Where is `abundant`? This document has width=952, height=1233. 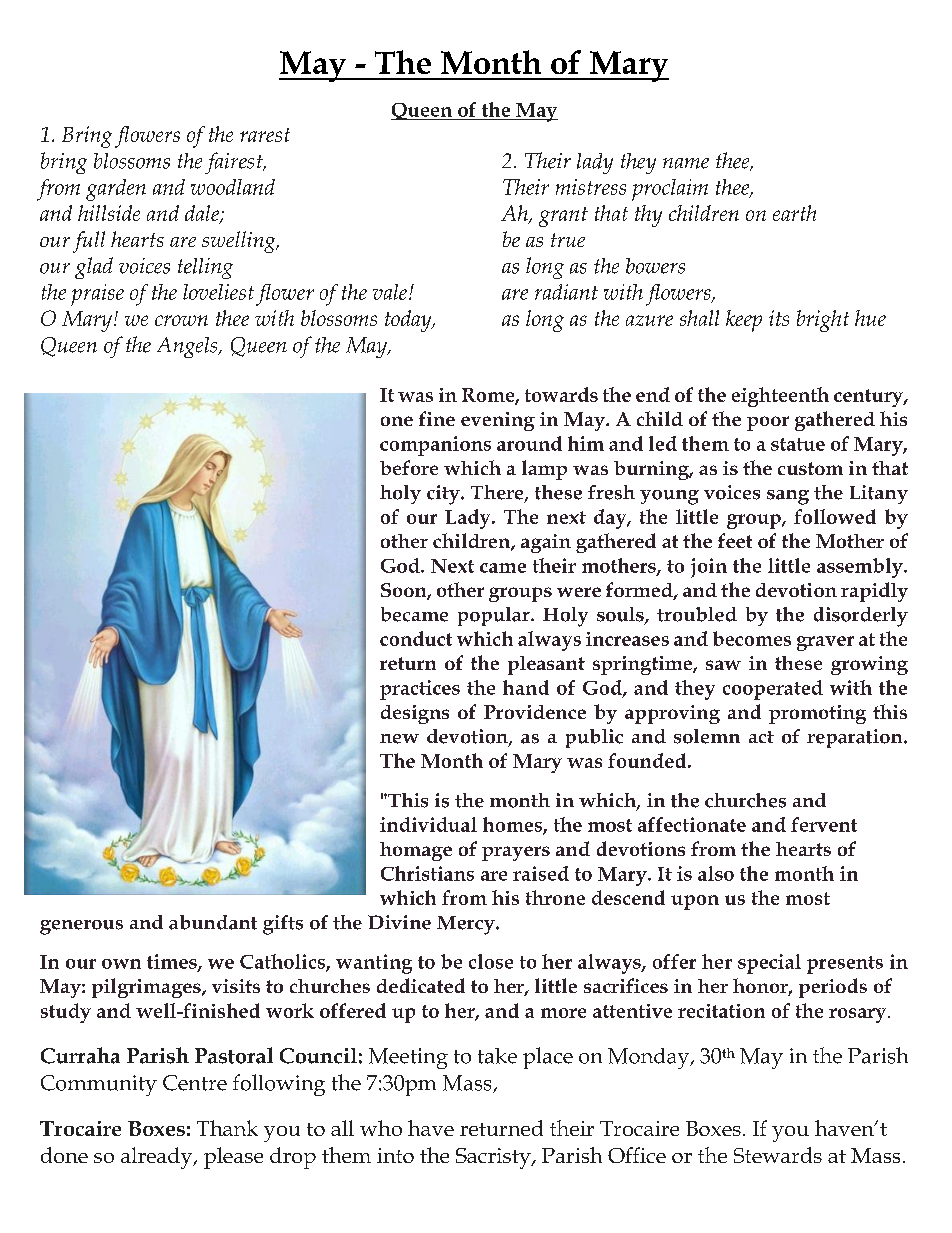 abundant is located at coordinates (213, 922).
